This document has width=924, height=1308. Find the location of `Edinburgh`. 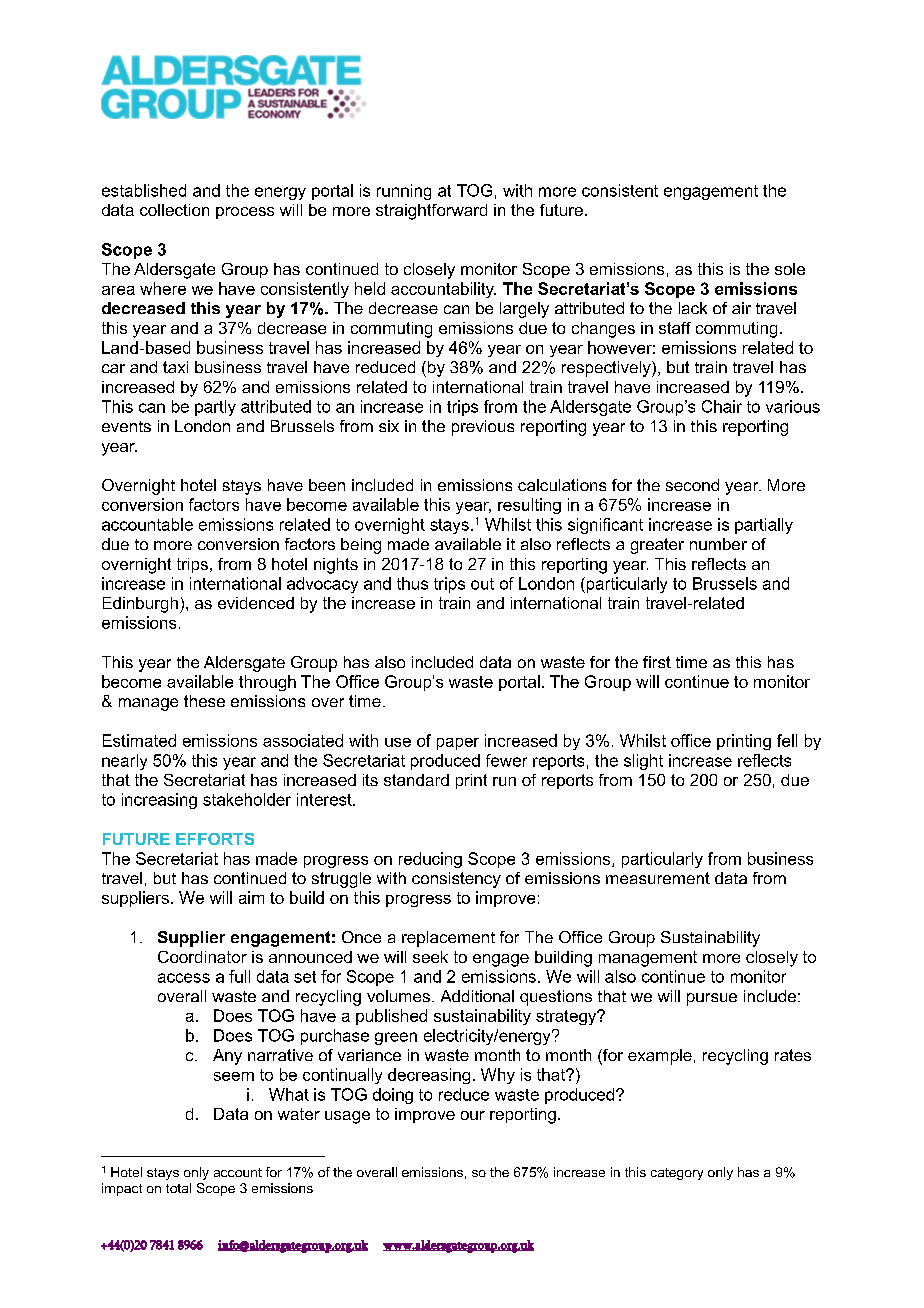

Edinburgh is located at coordinates (140, 605).
